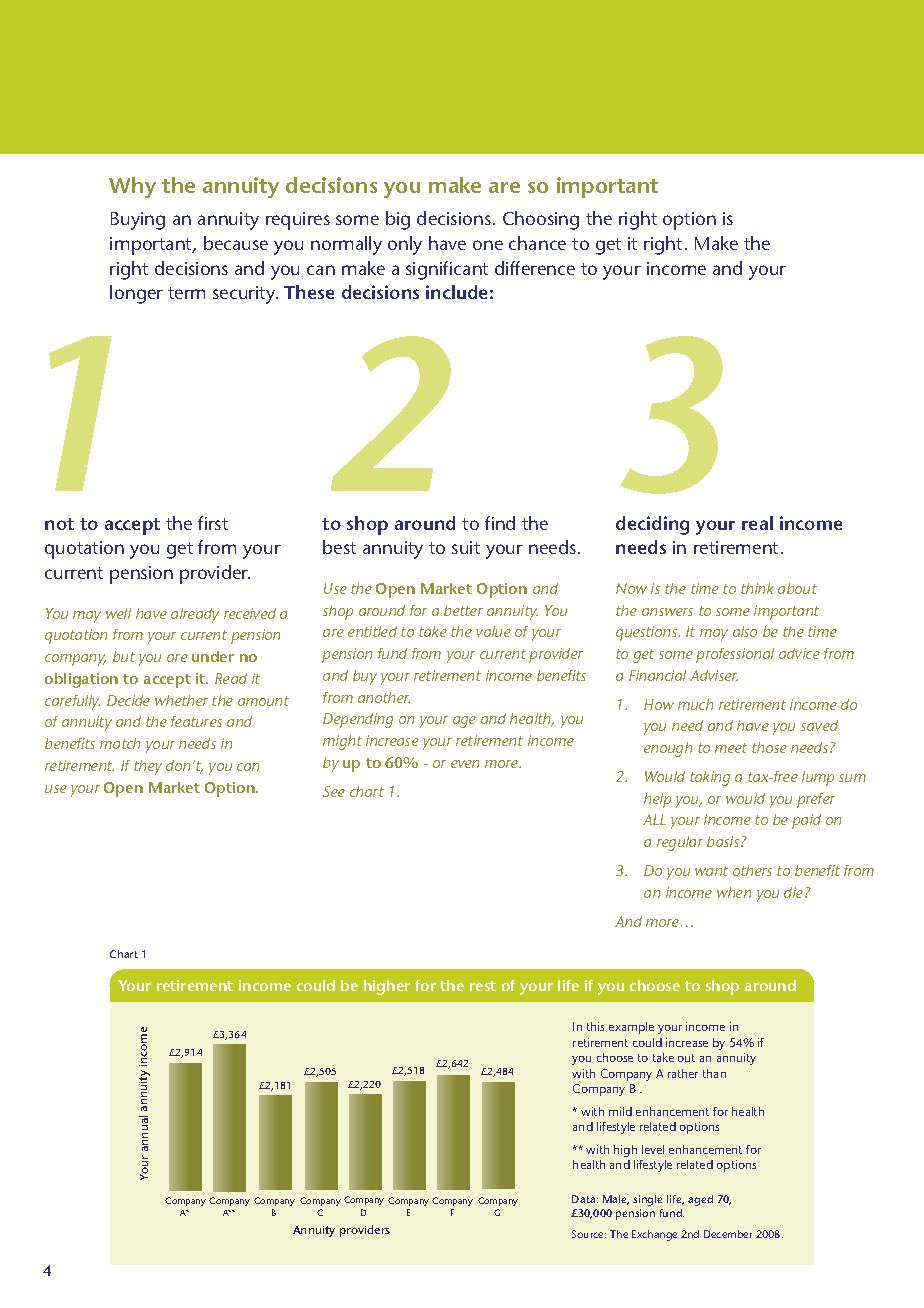 The width and height of the screenshot is (924, 1308). What do you see at coordinates (488, 245) in the screenshot?
I see `one` at bounding box center [488, 245].
